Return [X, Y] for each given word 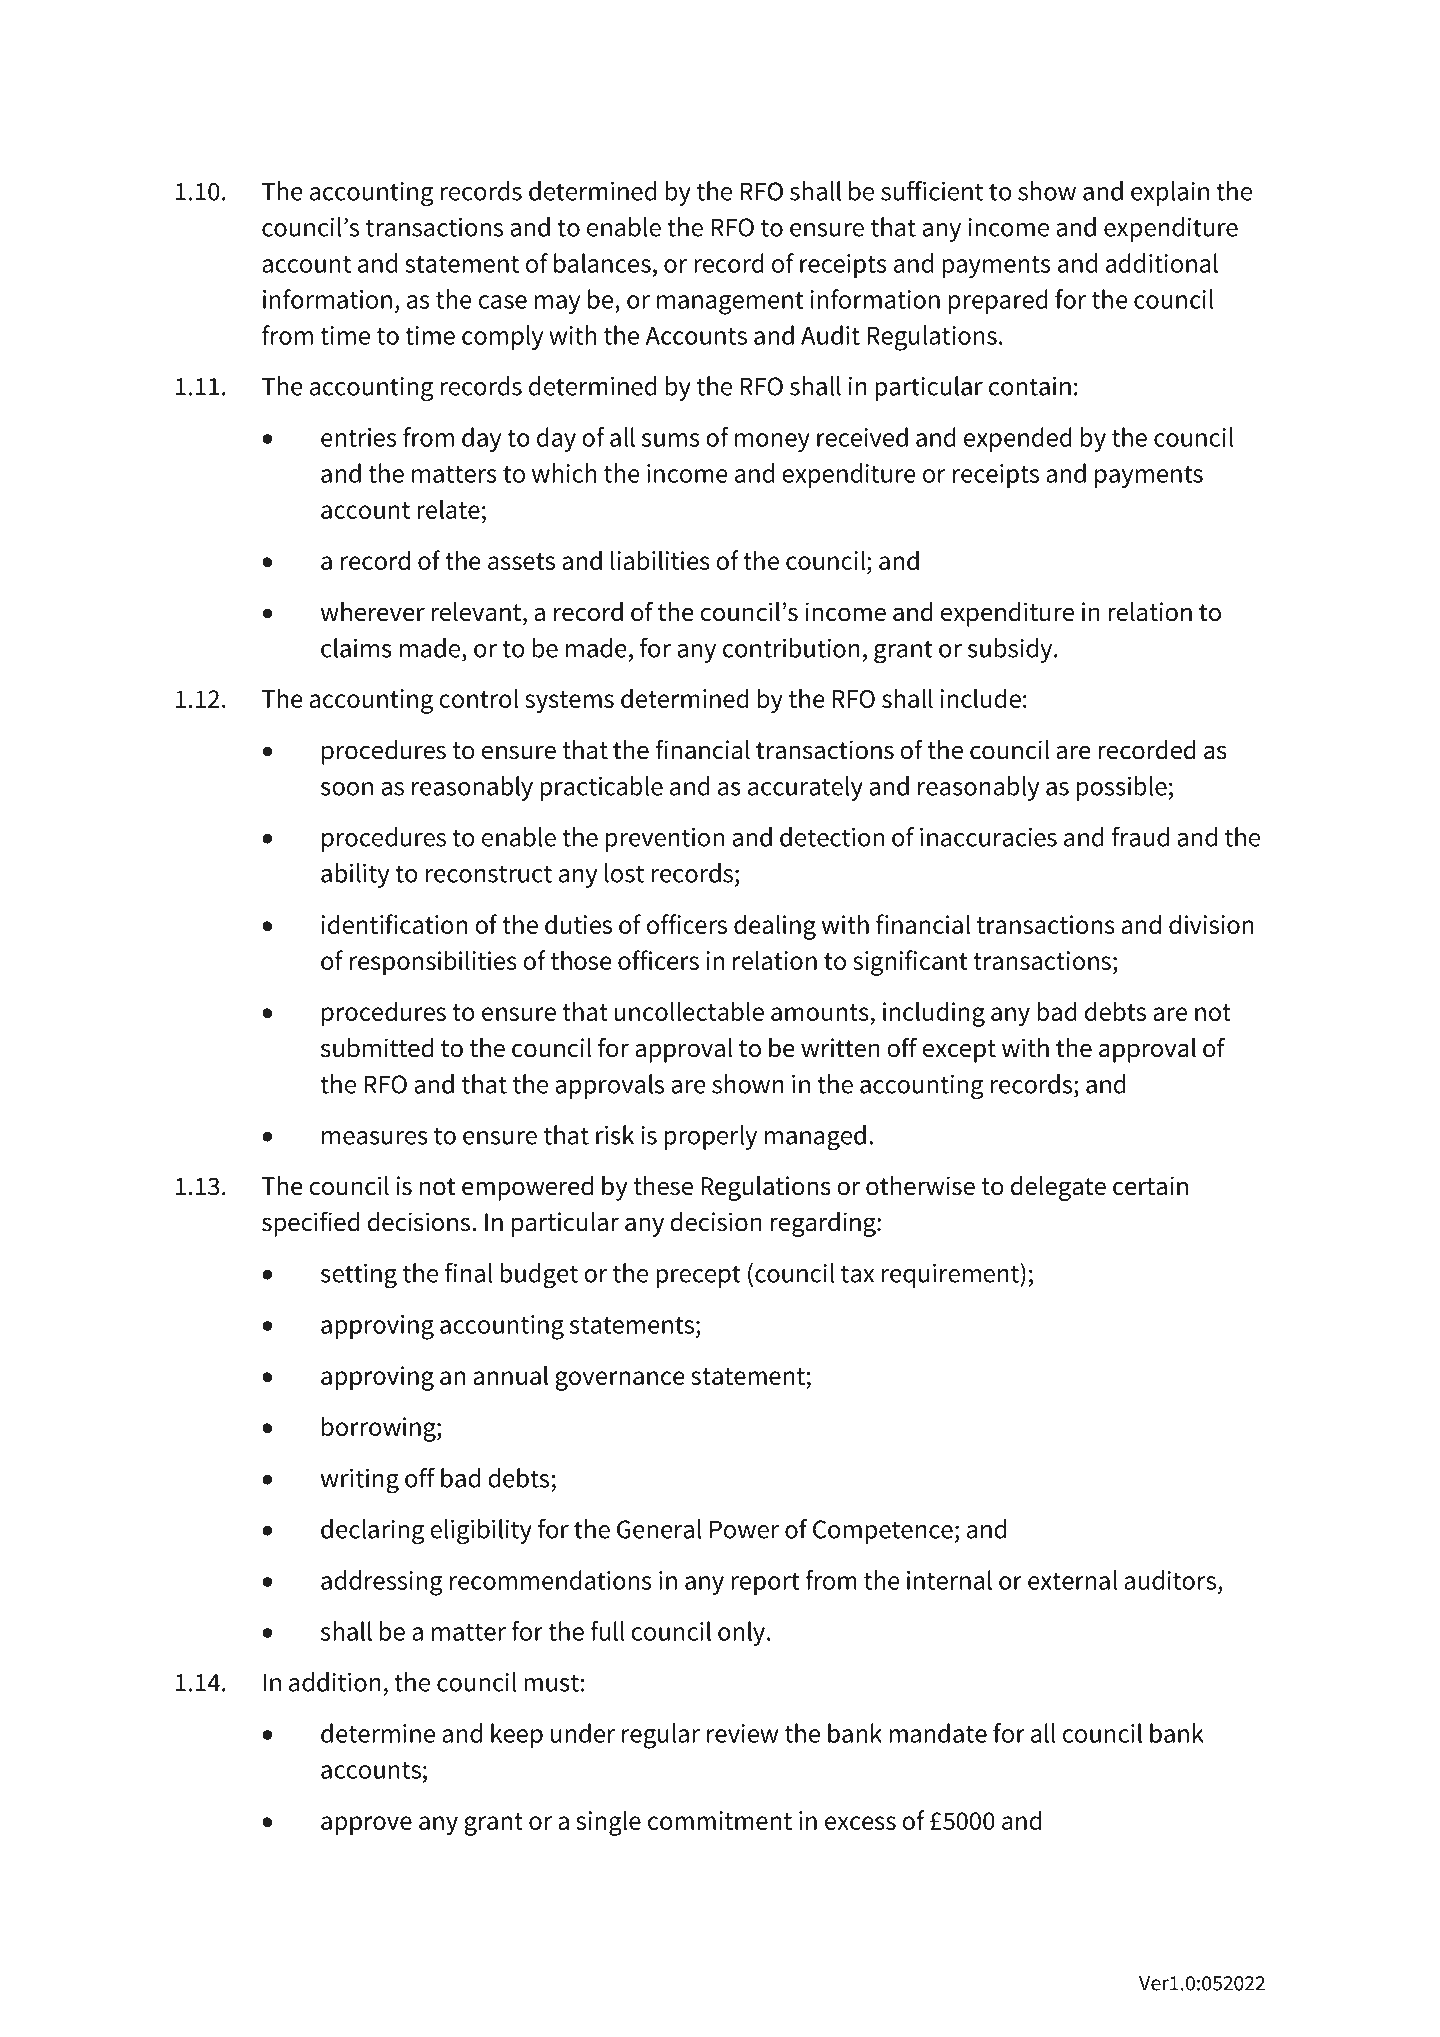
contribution [791, 648]
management [730, 303]
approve [366, 1826]
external [1072, 1580]
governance [620, 1381]
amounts [820, 1012]
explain [1170, 193]
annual [510, 1375]
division [1211, 924]
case [503, 302]
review [742, 1733]
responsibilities [433, 963]
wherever [372, 612]
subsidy [1011, 650]
